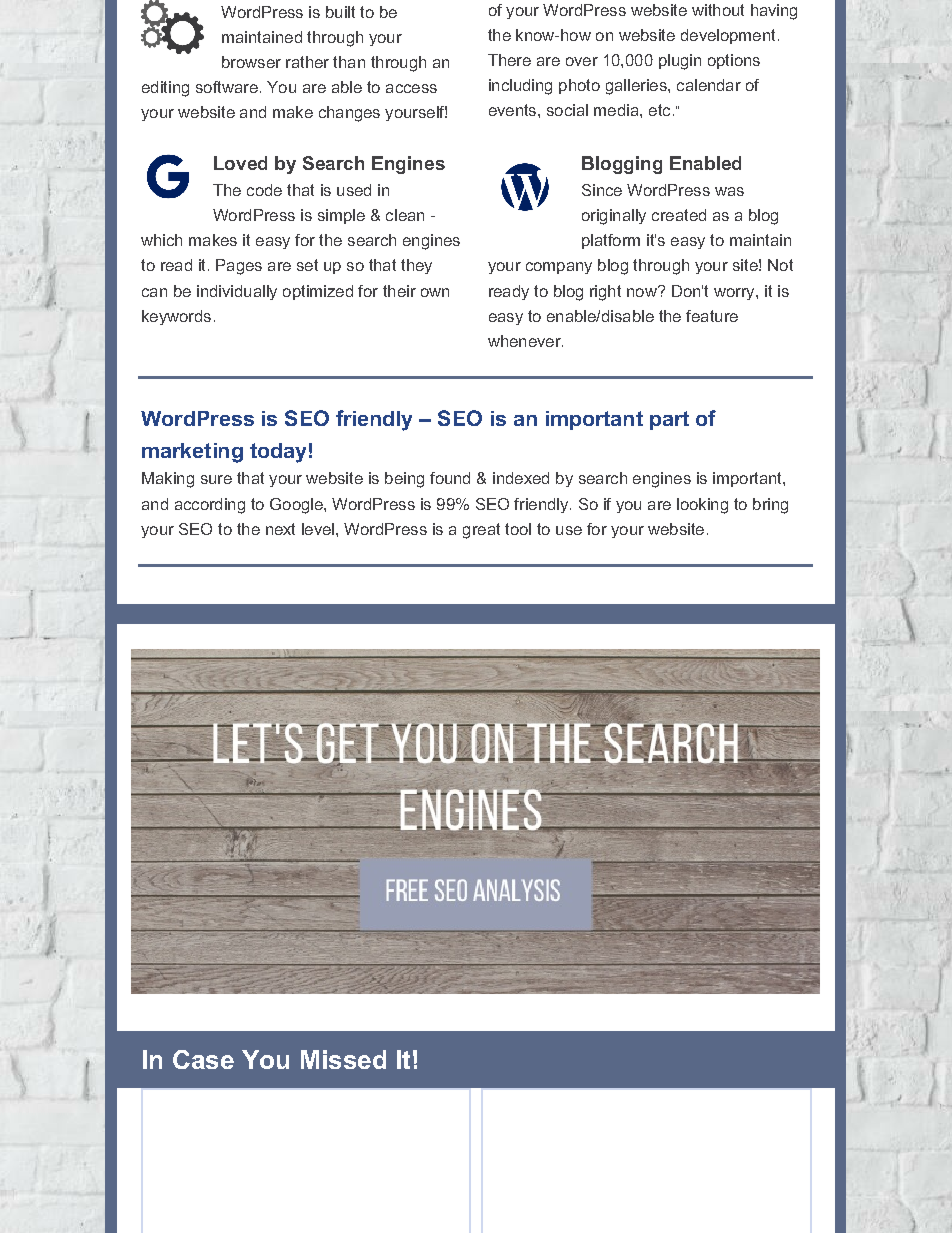 Image resolution: width=952 pixels, height=1233 pixels. Describe the element at coordinates (280, 529) in the screenshot. I see `next` at that location.
